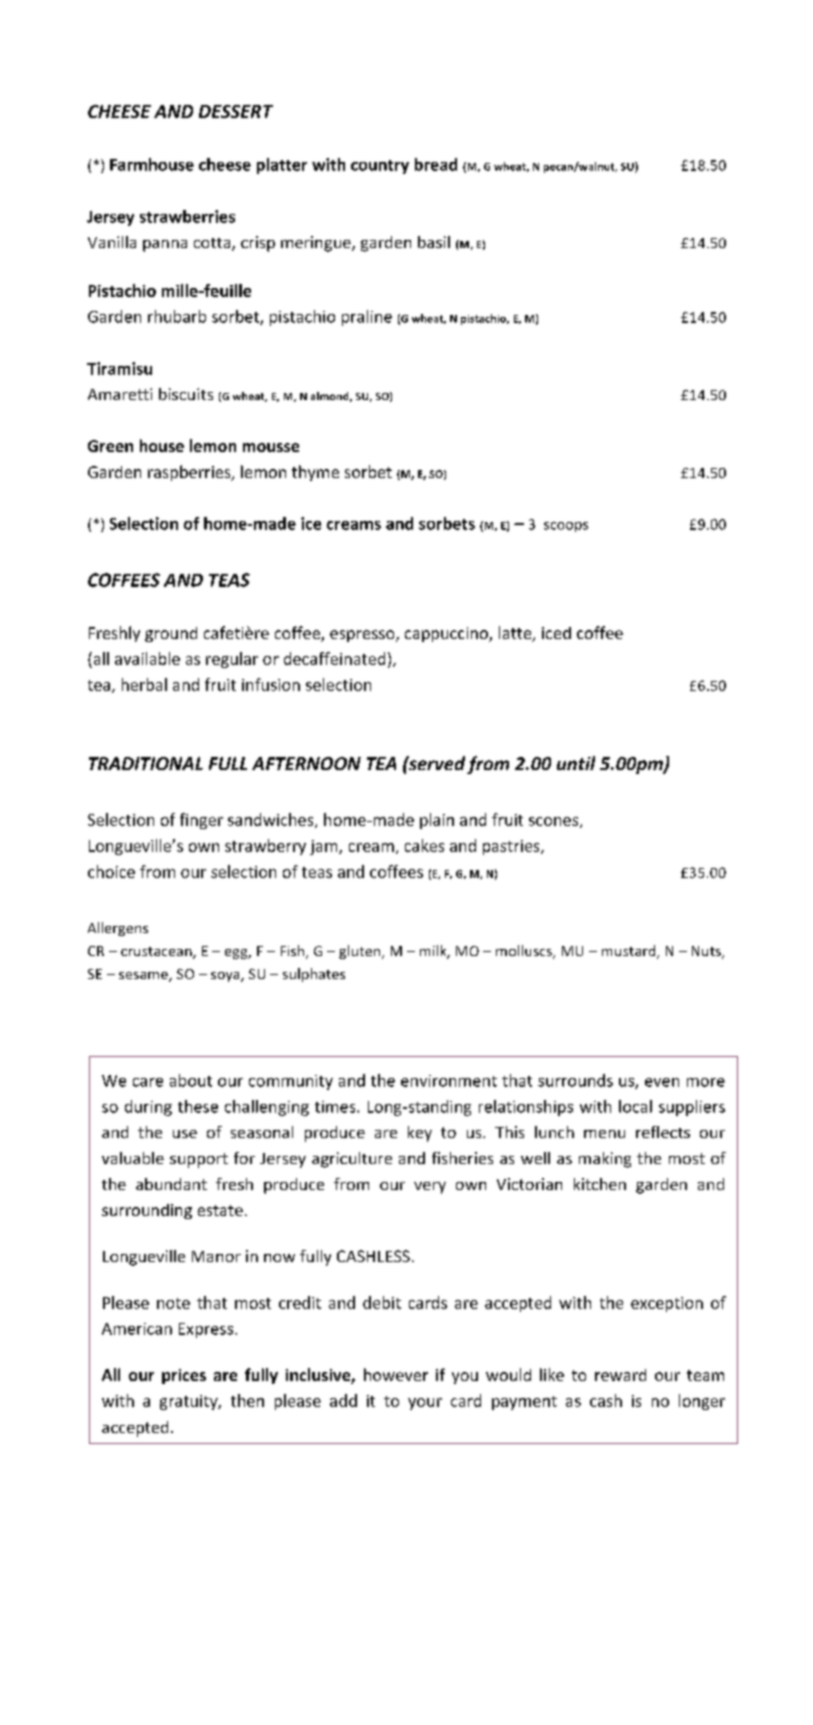  What do you see at coordinates (201, 821) in the page?
I see `finger` at bounding box center [201, 821].
